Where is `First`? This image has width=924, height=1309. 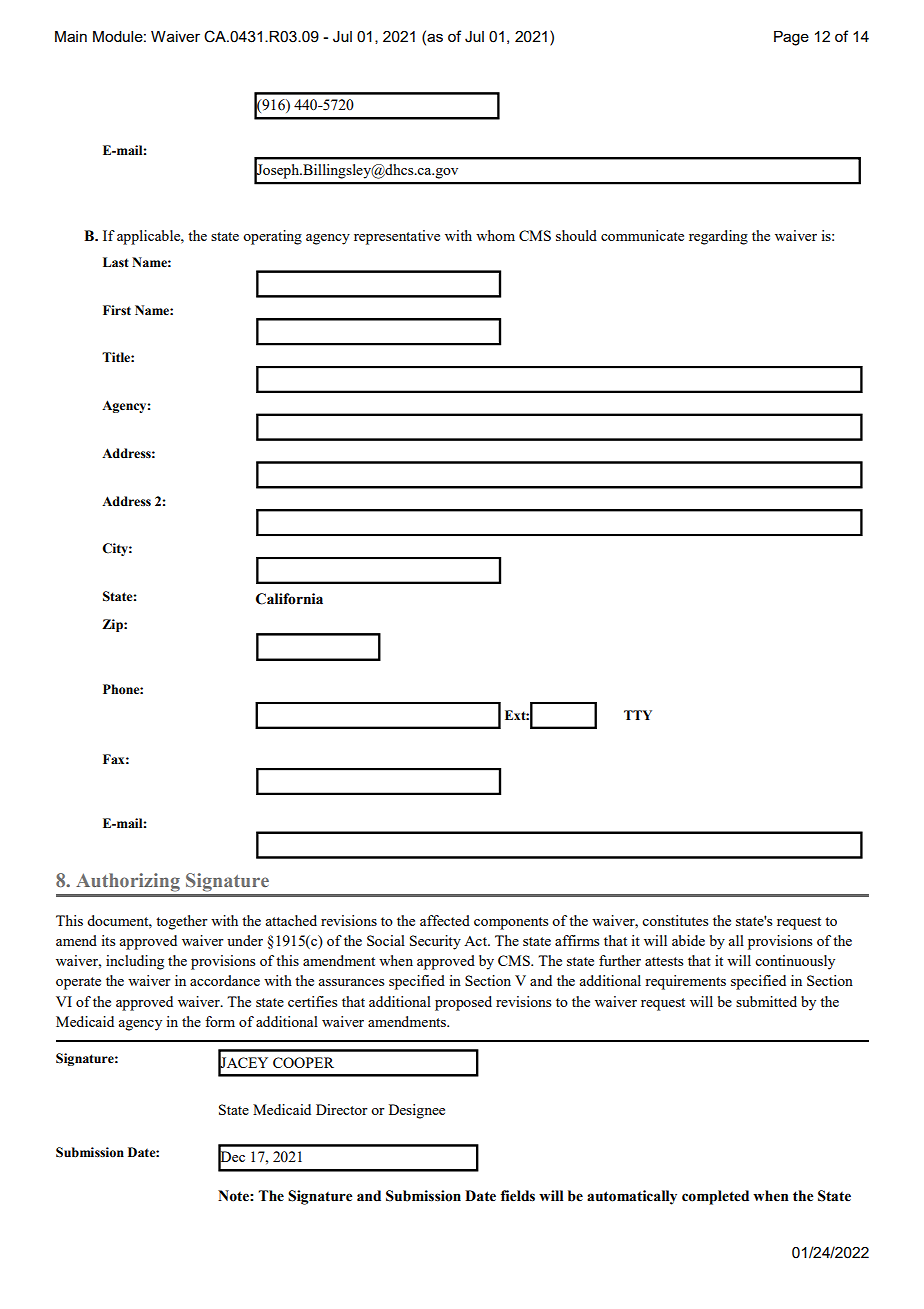 First is located at coordinates (117, 310).
